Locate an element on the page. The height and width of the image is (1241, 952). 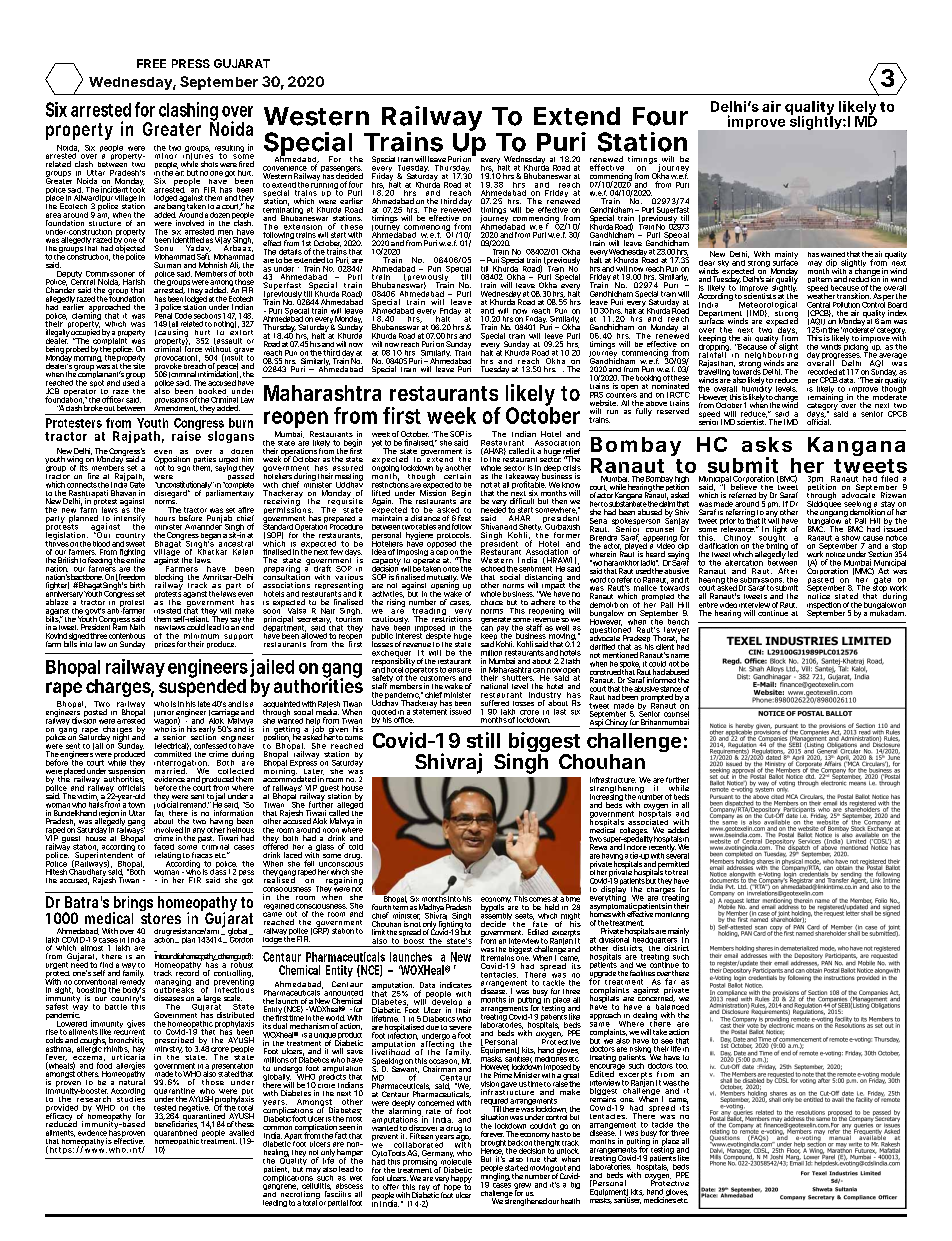
clear is located at coordinates (707, 263).
